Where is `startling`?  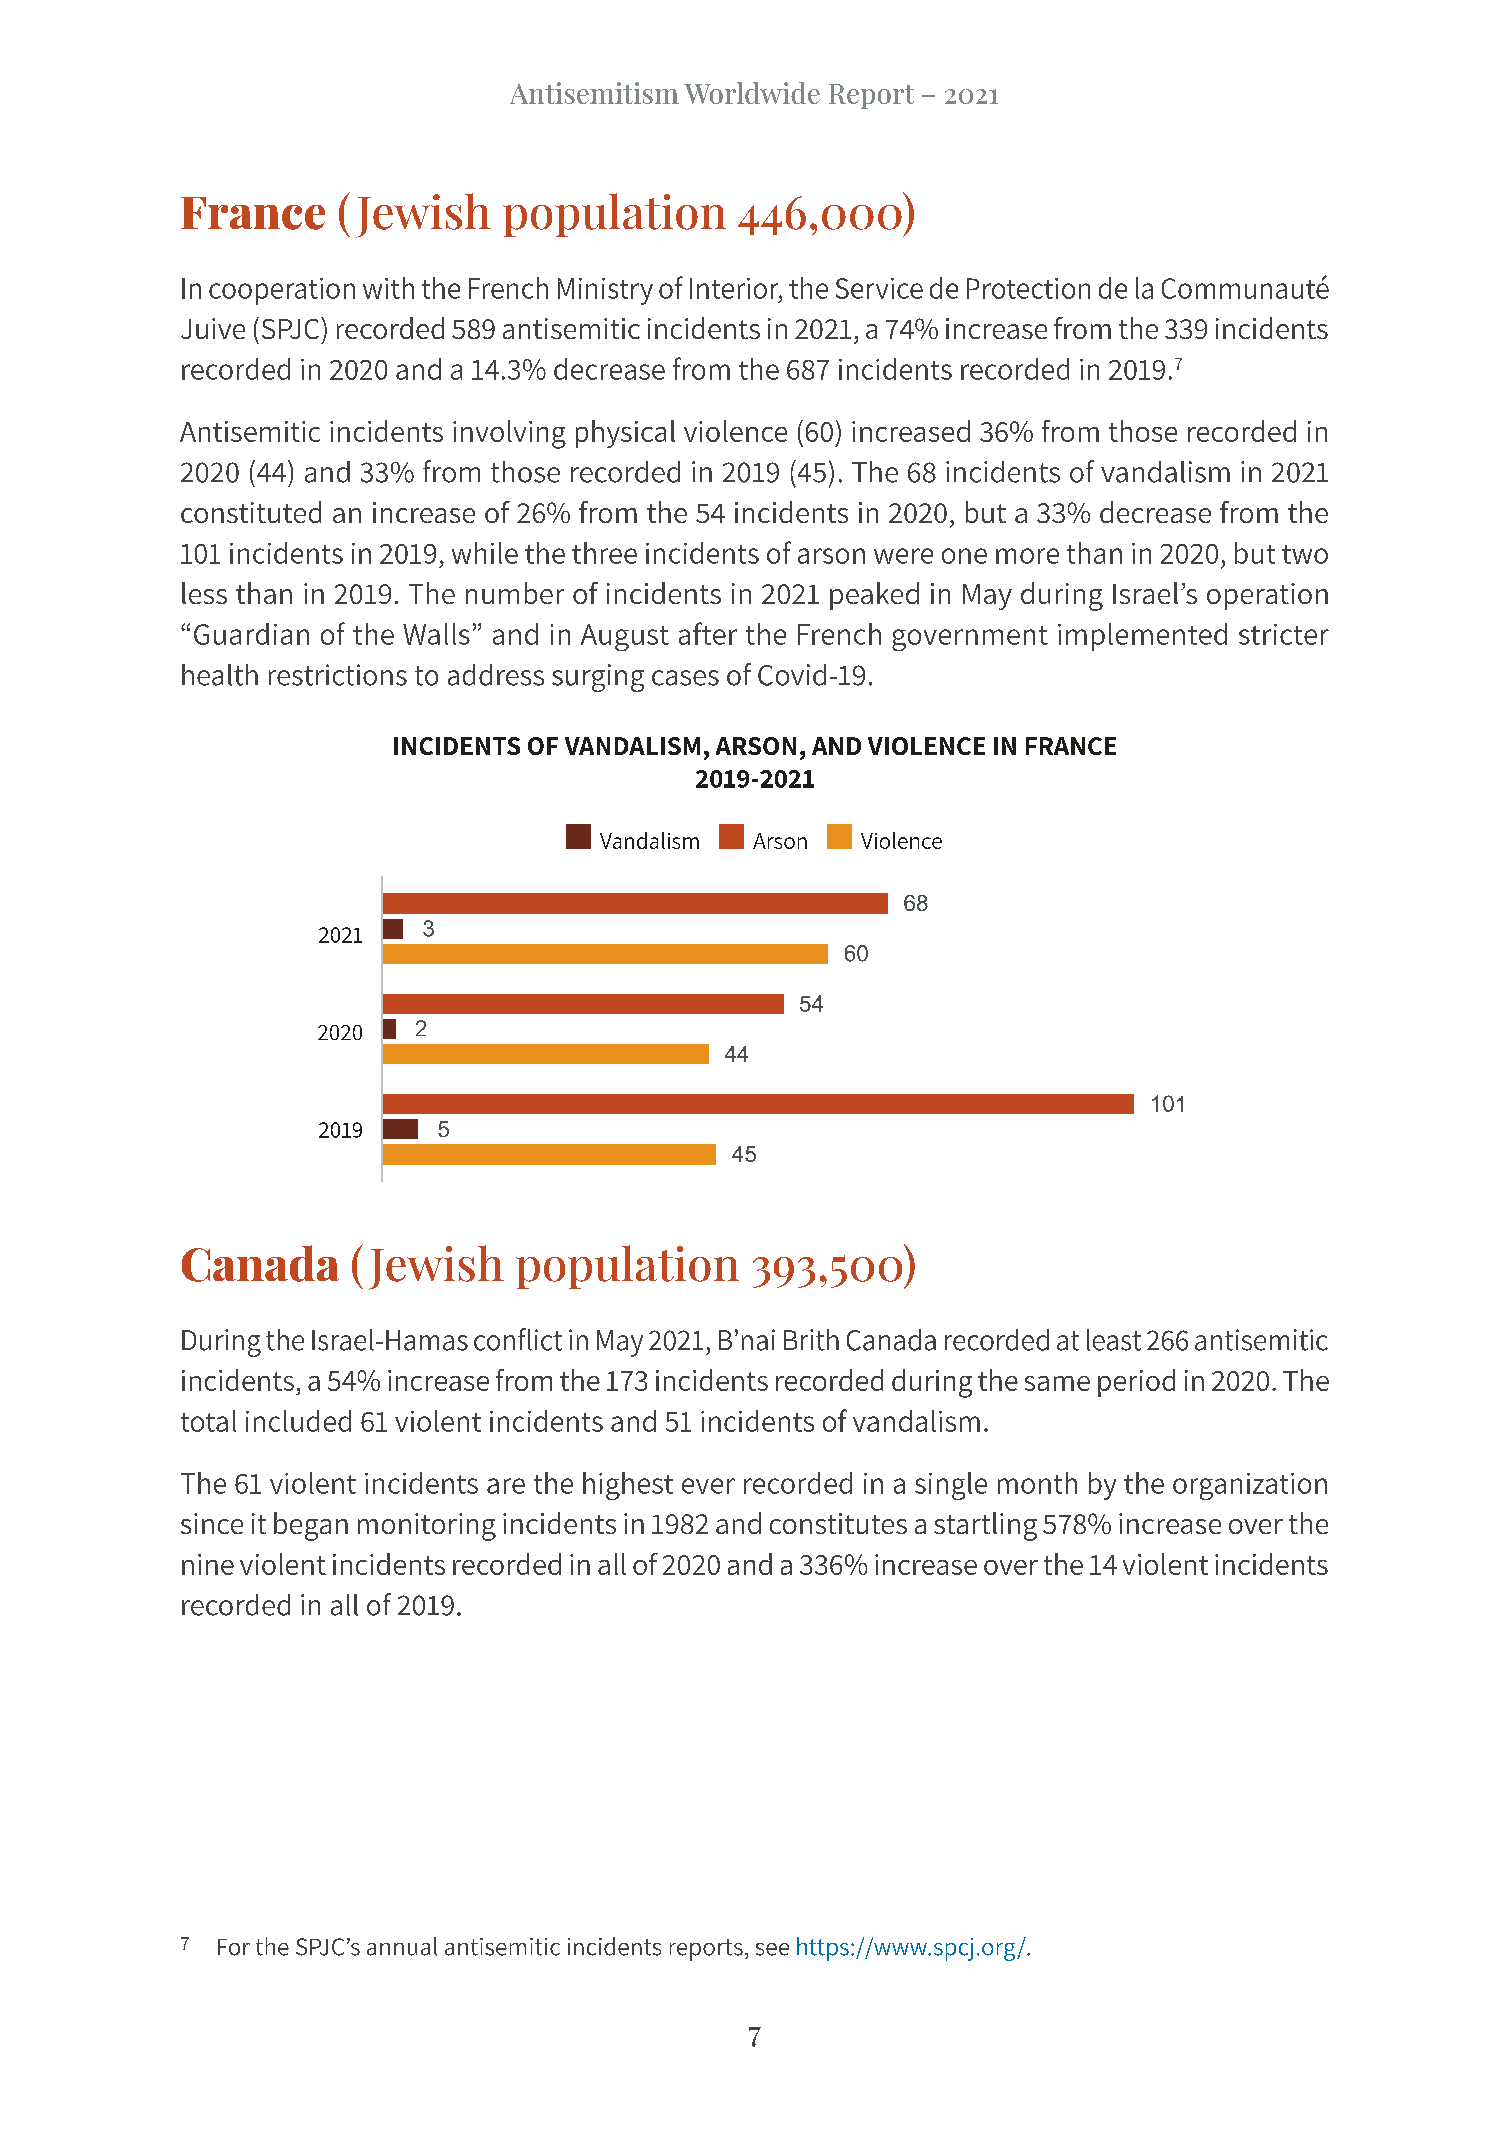
startling is located at coordinates (985, 1526).
